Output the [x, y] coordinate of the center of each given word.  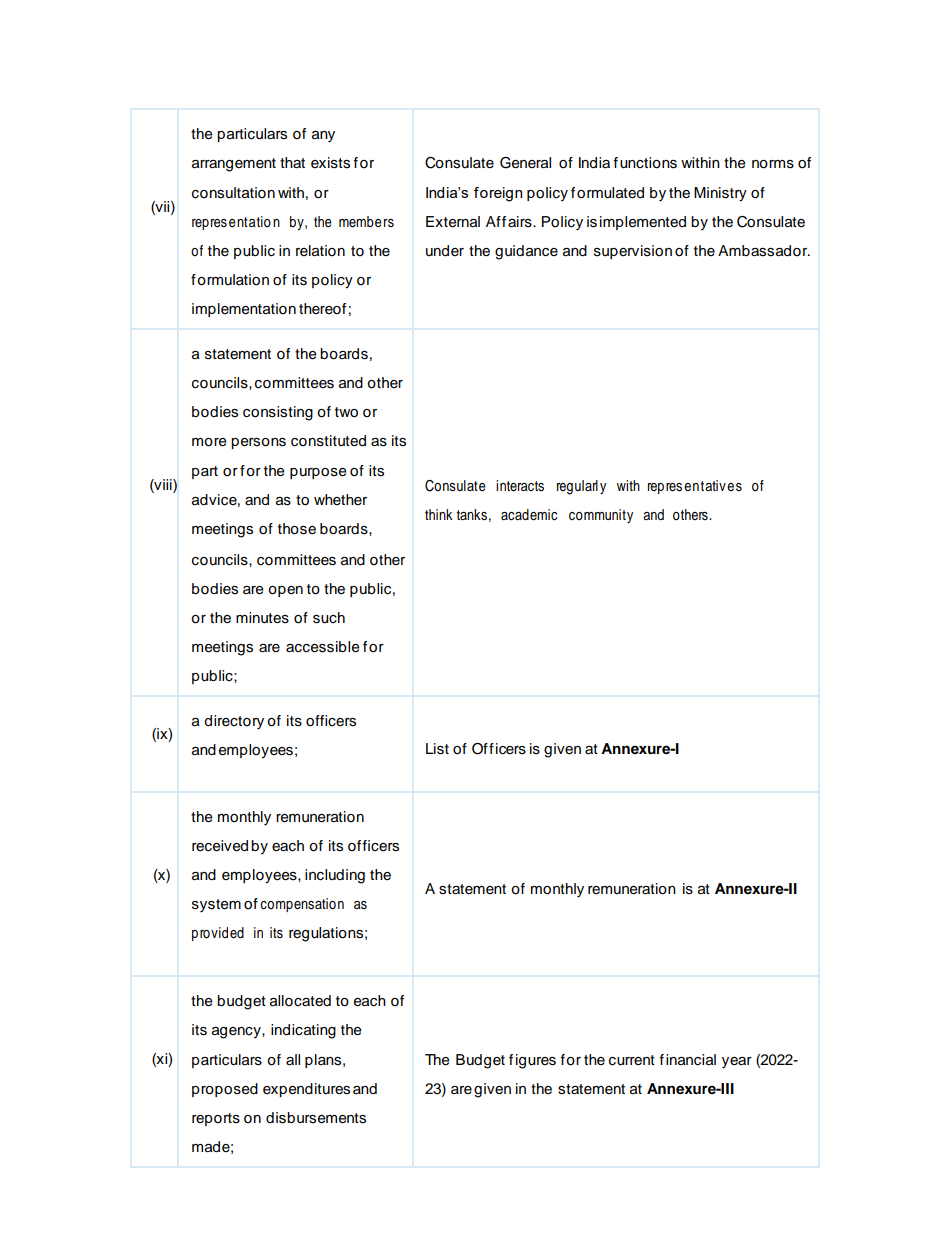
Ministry [720, 194]
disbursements [316, 1118]
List [437, 749]
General [525, 163]
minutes [262, 618]
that [292, 162]
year [737, 1063]
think [438, 514]
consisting [278, 413]
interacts [520, 486]
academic [529, 515]
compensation [302, 905]
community [601, 516]
